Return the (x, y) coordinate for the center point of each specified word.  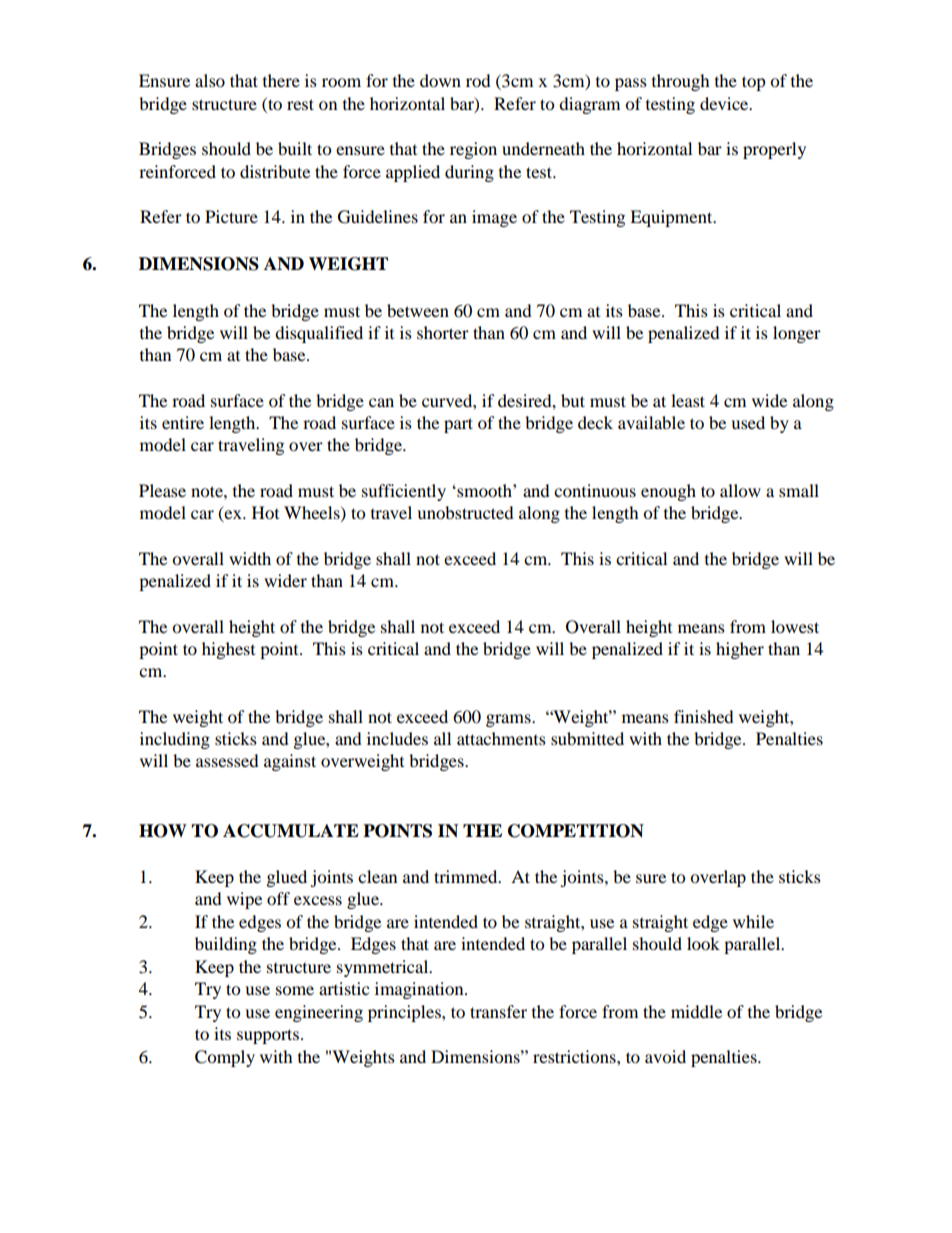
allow (740, 490)
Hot (265, 512)
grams (509, 720)
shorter (443, 332)
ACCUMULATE (291, 831)
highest (228, 650)
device (725, 103)
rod (478, 80)
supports (268, 1036)
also (210, 80)
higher (740, 650)
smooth (484, 490)
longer (797, 334)
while (753, 921)
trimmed (467, 876)
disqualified (319, 334)
